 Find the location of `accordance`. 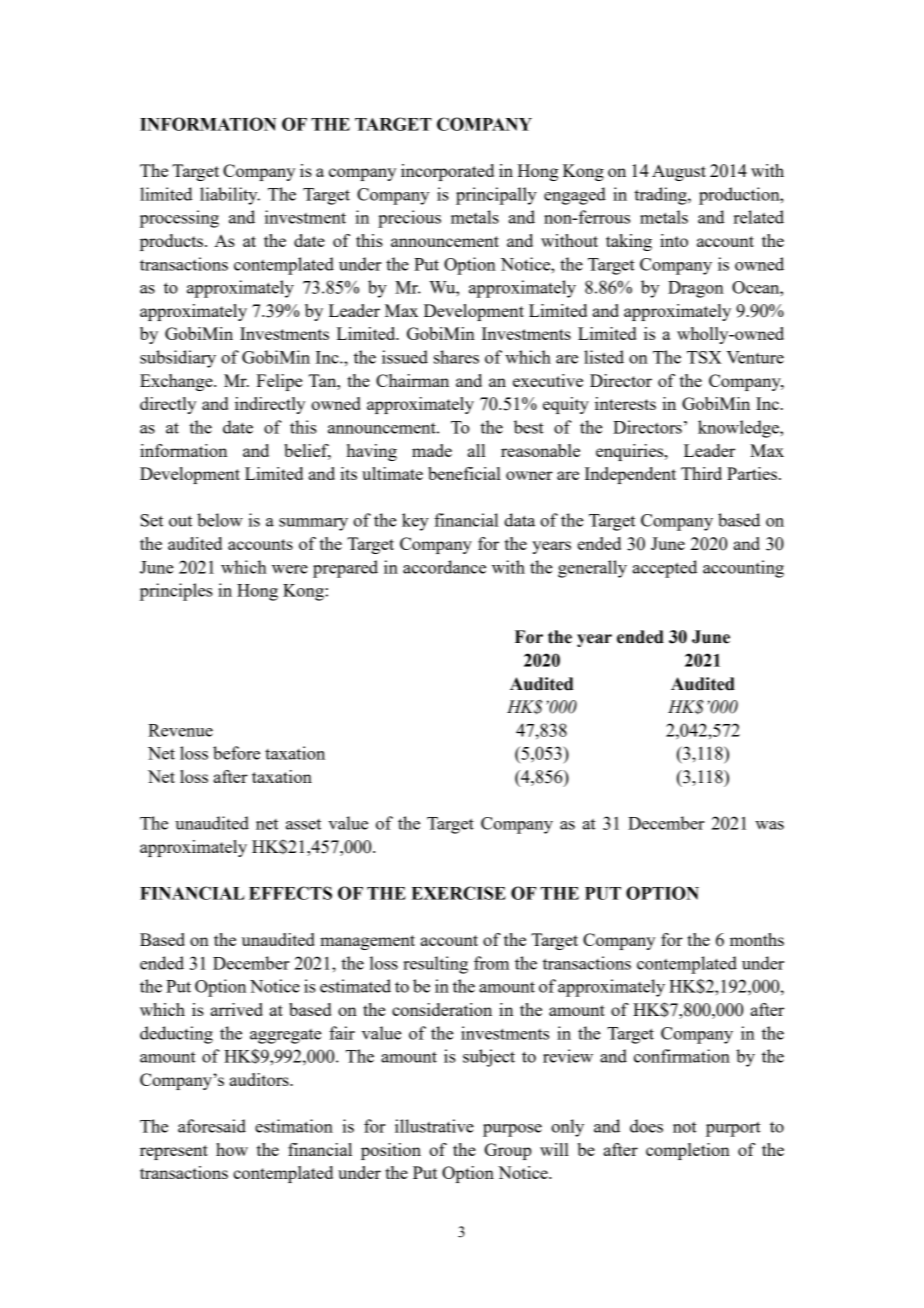

accordance is located at coordinates (444, 567).
